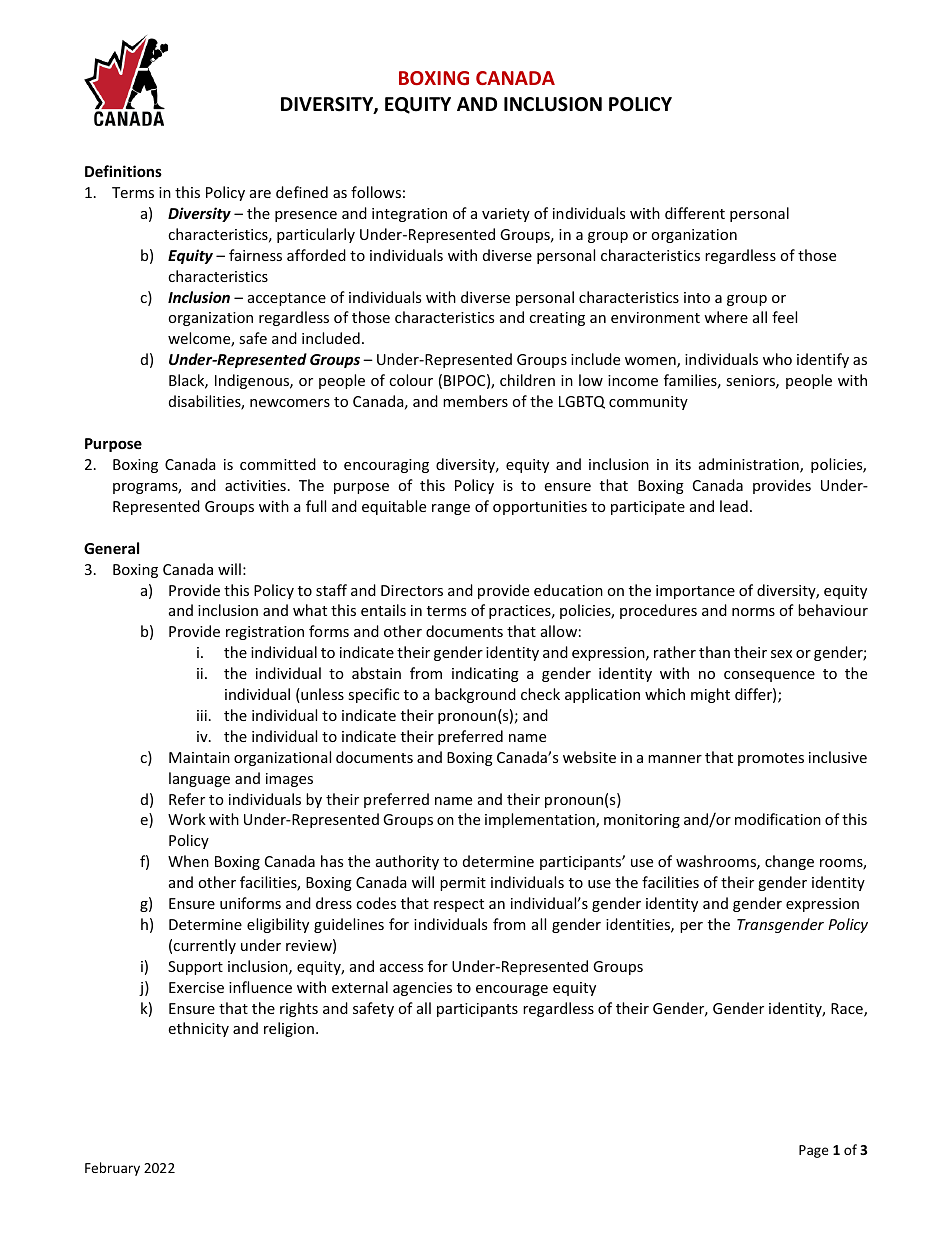  Describe the element at coordinates (814, 1151) in the page. I see `Page` at that location.
